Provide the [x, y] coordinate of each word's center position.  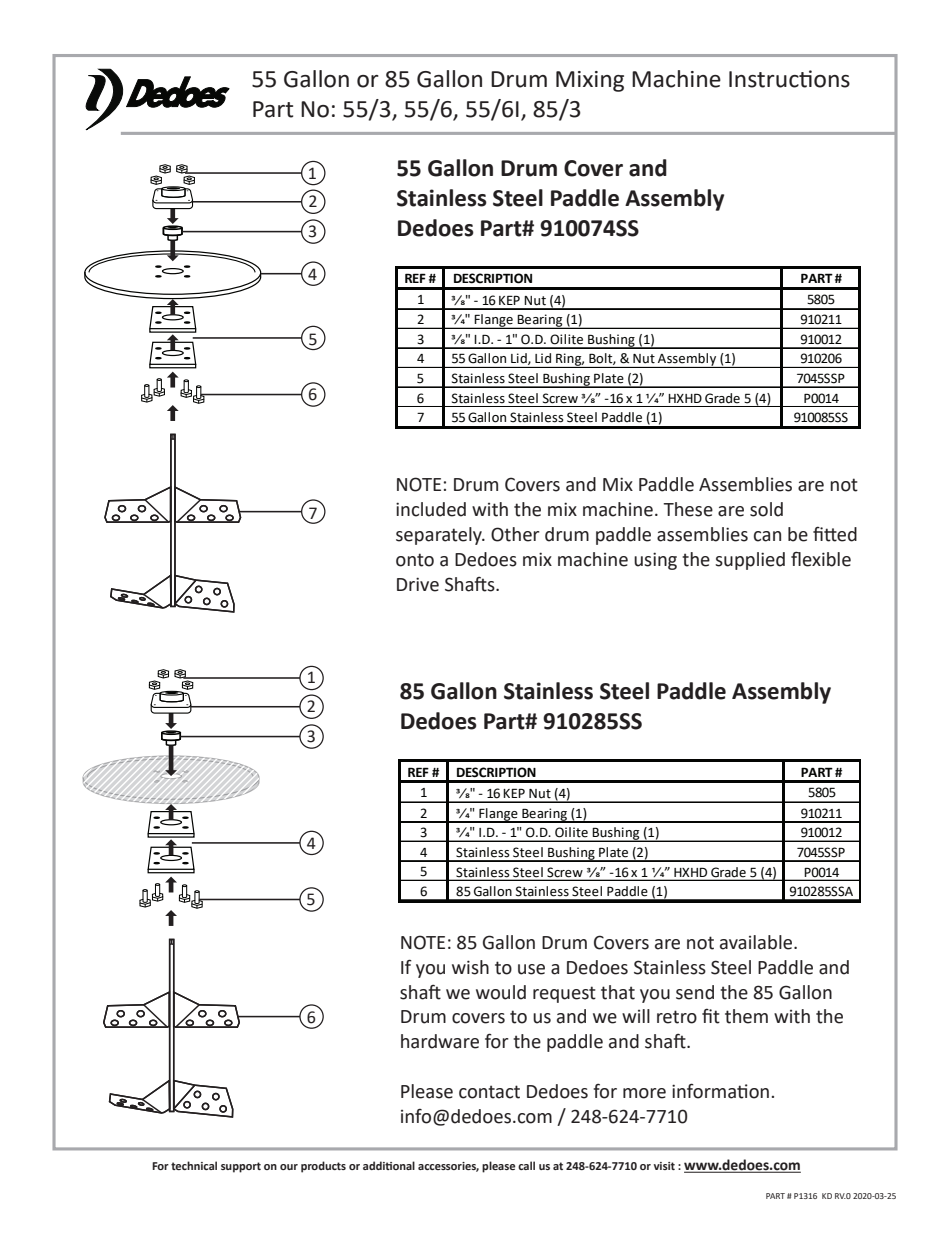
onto [415, 560]
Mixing [590, 81]
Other [515, 534]
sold [766, 509]
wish [470, 967]
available [757, 942]
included [431, 509]
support [241, 1167]
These [688, 509]
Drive [418, 584]
